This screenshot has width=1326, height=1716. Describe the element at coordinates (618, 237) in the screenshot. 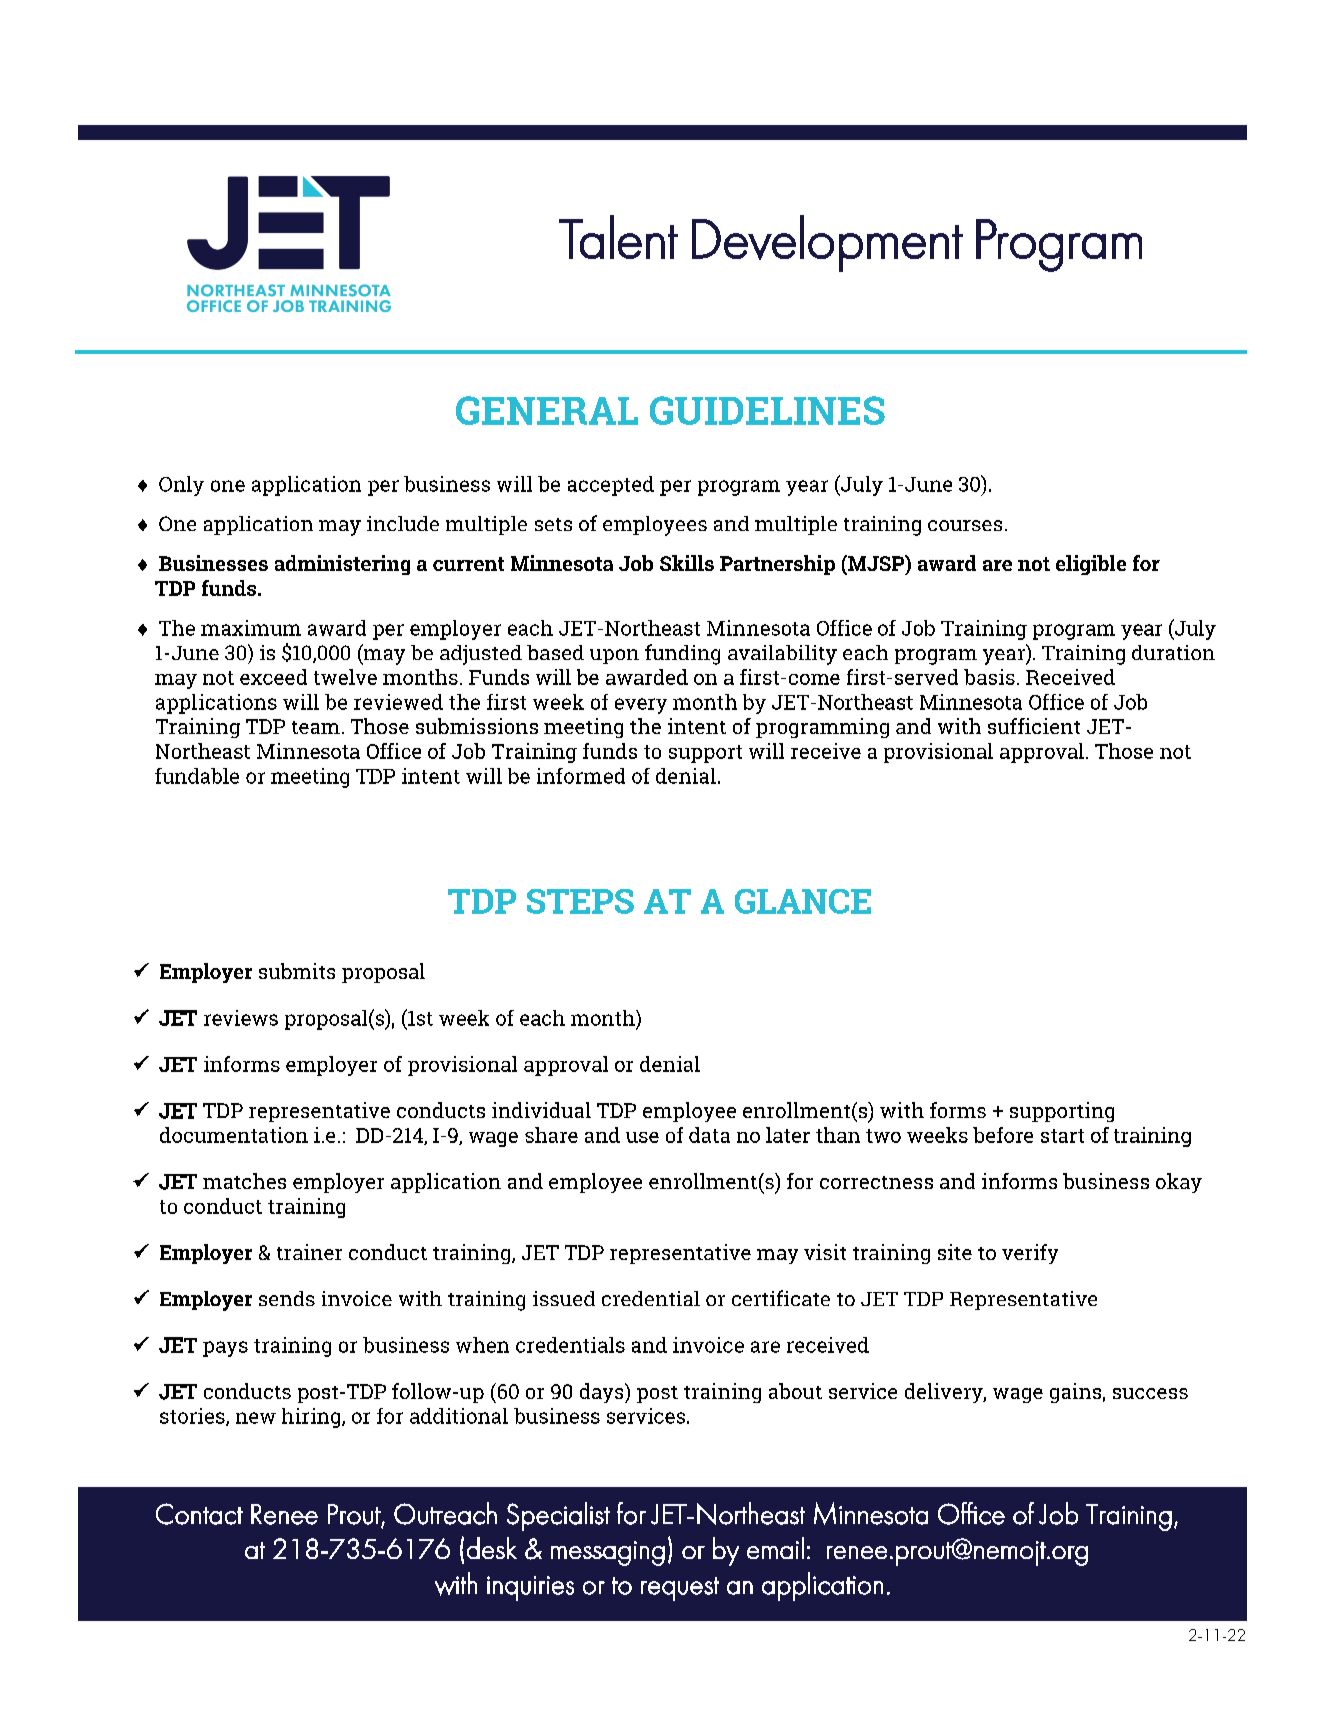

I see `Talent` at that location.
